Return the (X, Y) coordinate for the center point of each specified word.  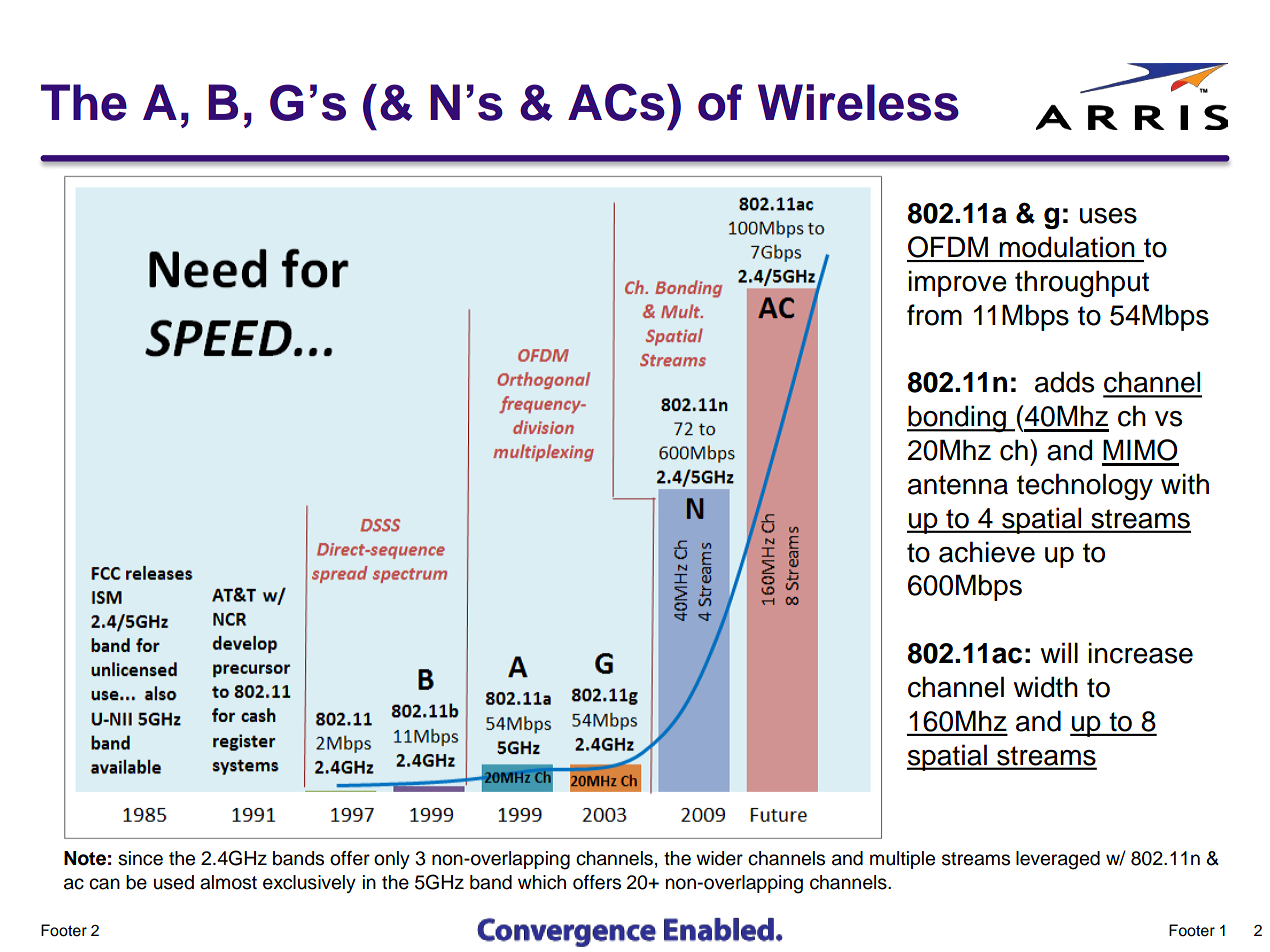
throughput (1082, 284)
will (1059, 652)
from (934, 315)
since (140, 858)
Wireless (858, 102)
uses (1108, 216)
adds (1064, 382)
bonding (957, 418)
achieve (987, 552)
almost (228, 882)
